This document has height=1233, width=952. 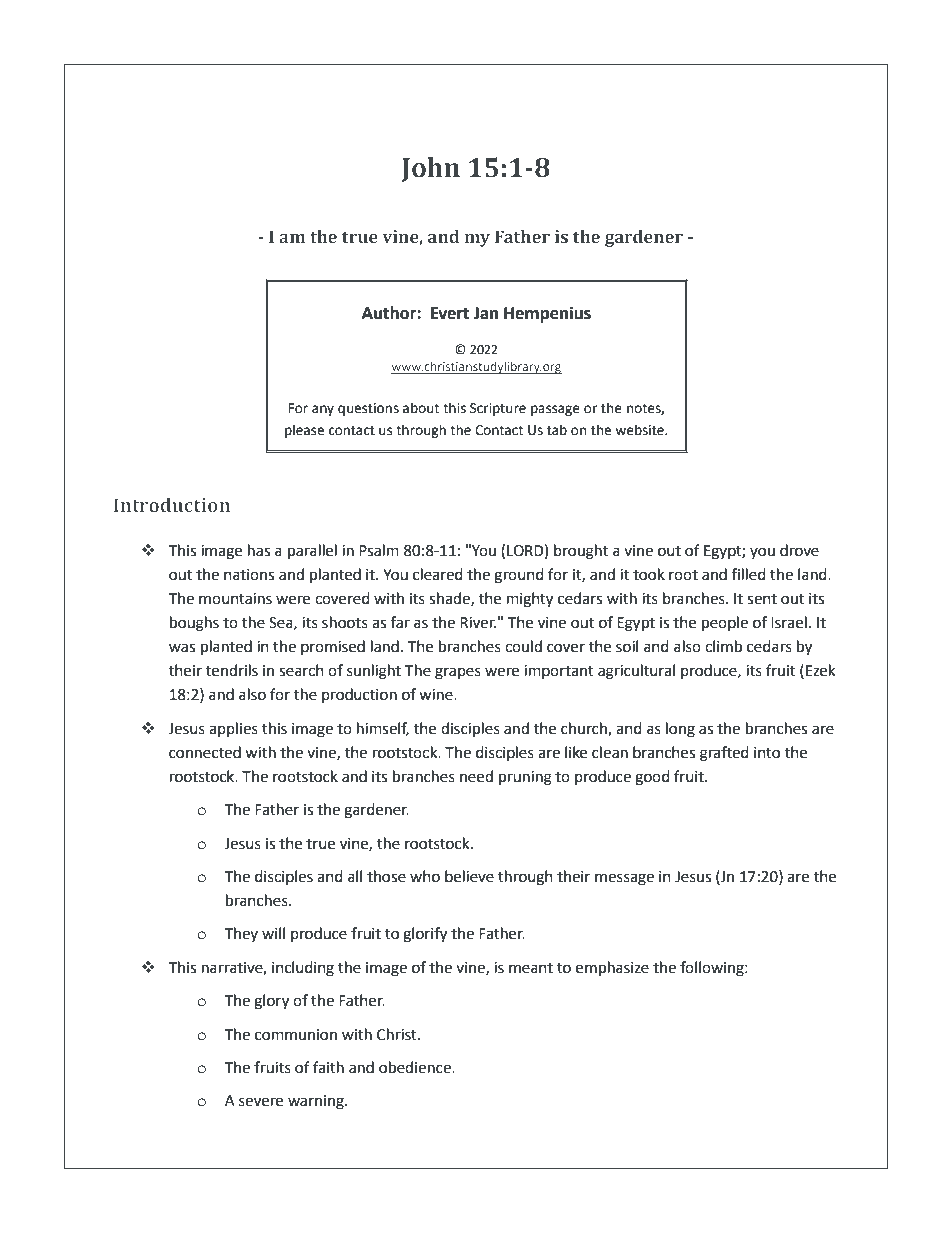 What do you see at coordinates (485, 313) in the document?
I see `Jan` at bounding box center [485, 313].
